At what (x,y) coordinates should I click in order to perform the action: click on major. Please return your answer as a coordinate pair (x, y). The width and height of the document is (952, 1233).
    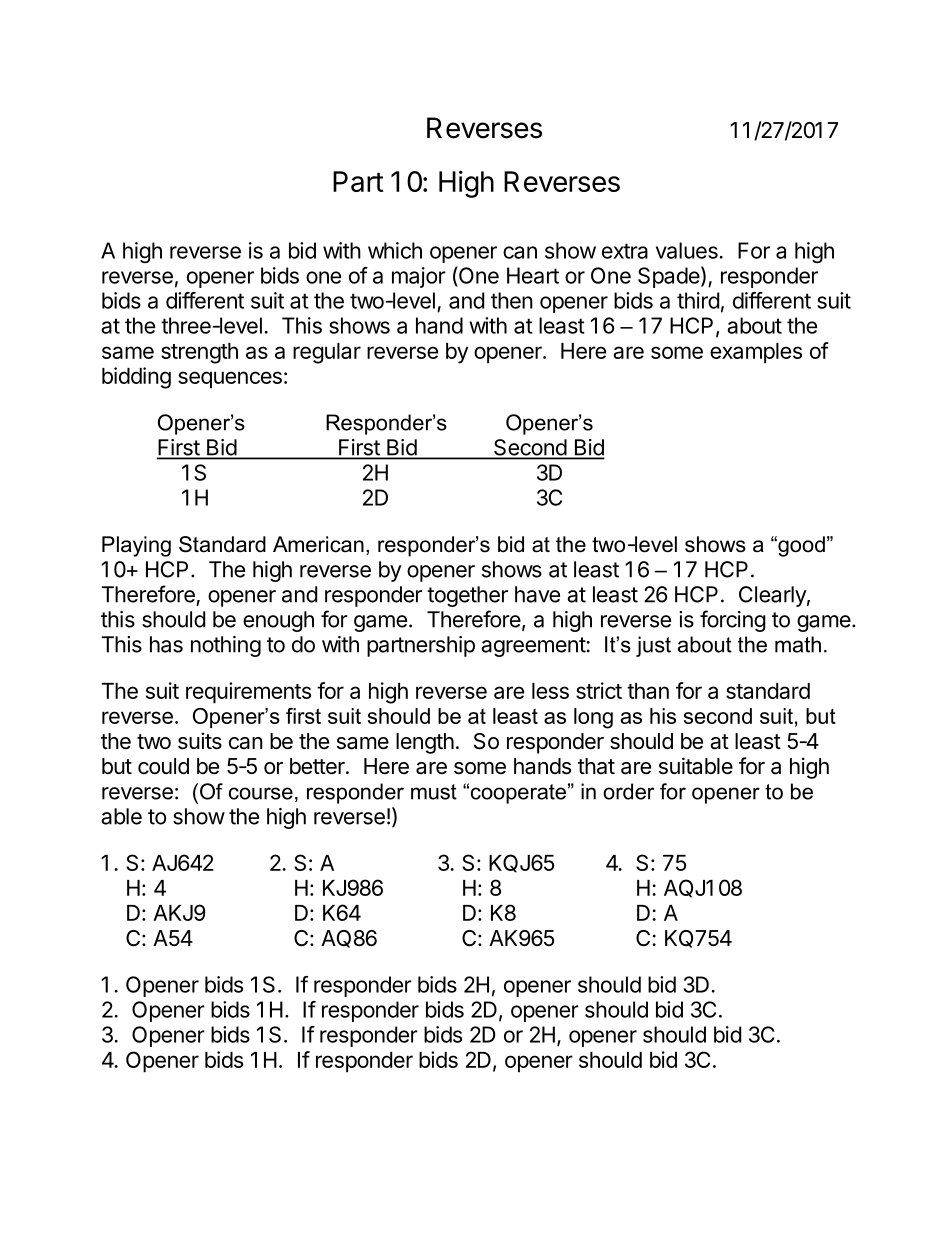
    Looking at the image, I should click on (419, 277).
